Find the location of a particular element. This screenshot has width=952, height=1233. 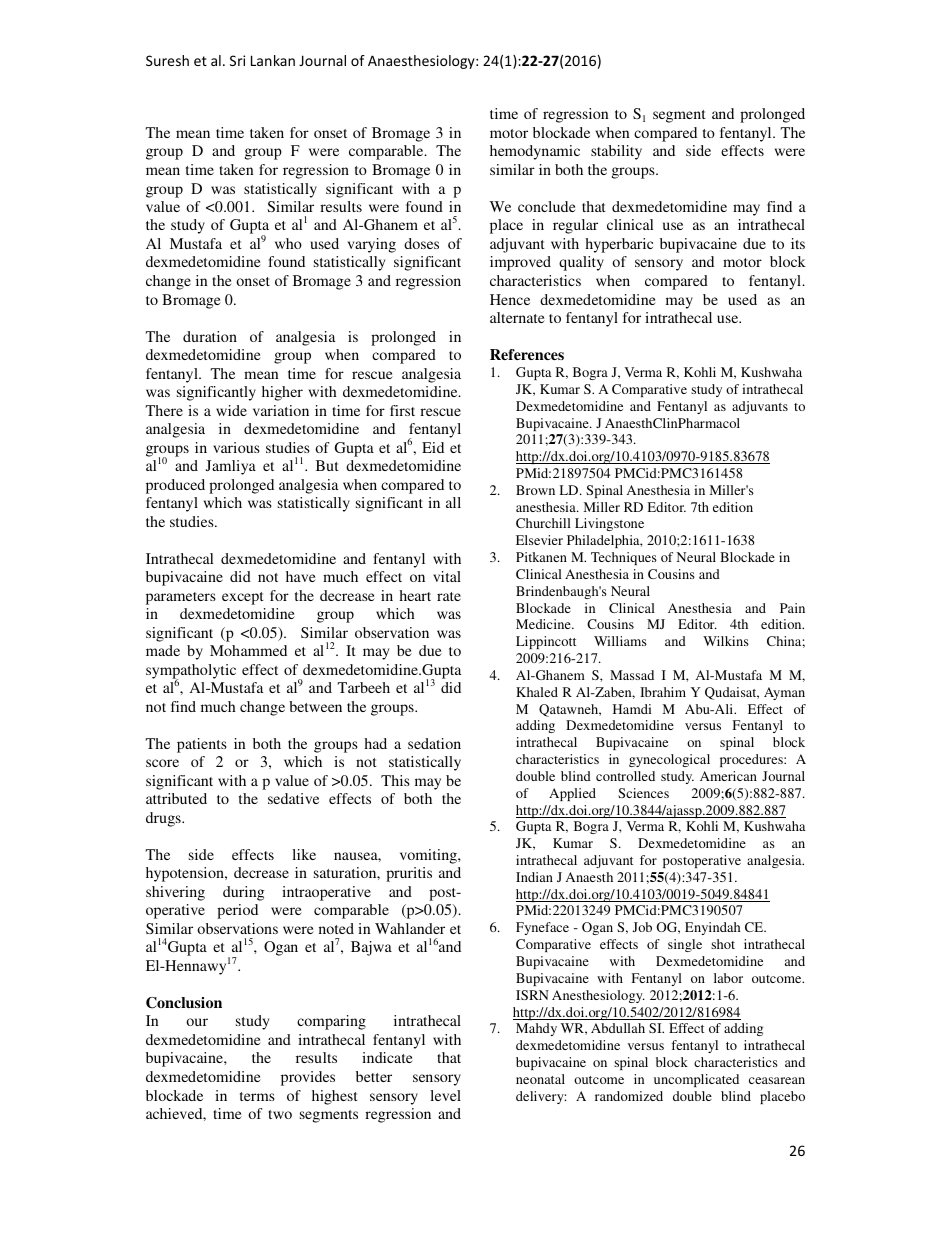

American is located at coordinates (728, 776).
